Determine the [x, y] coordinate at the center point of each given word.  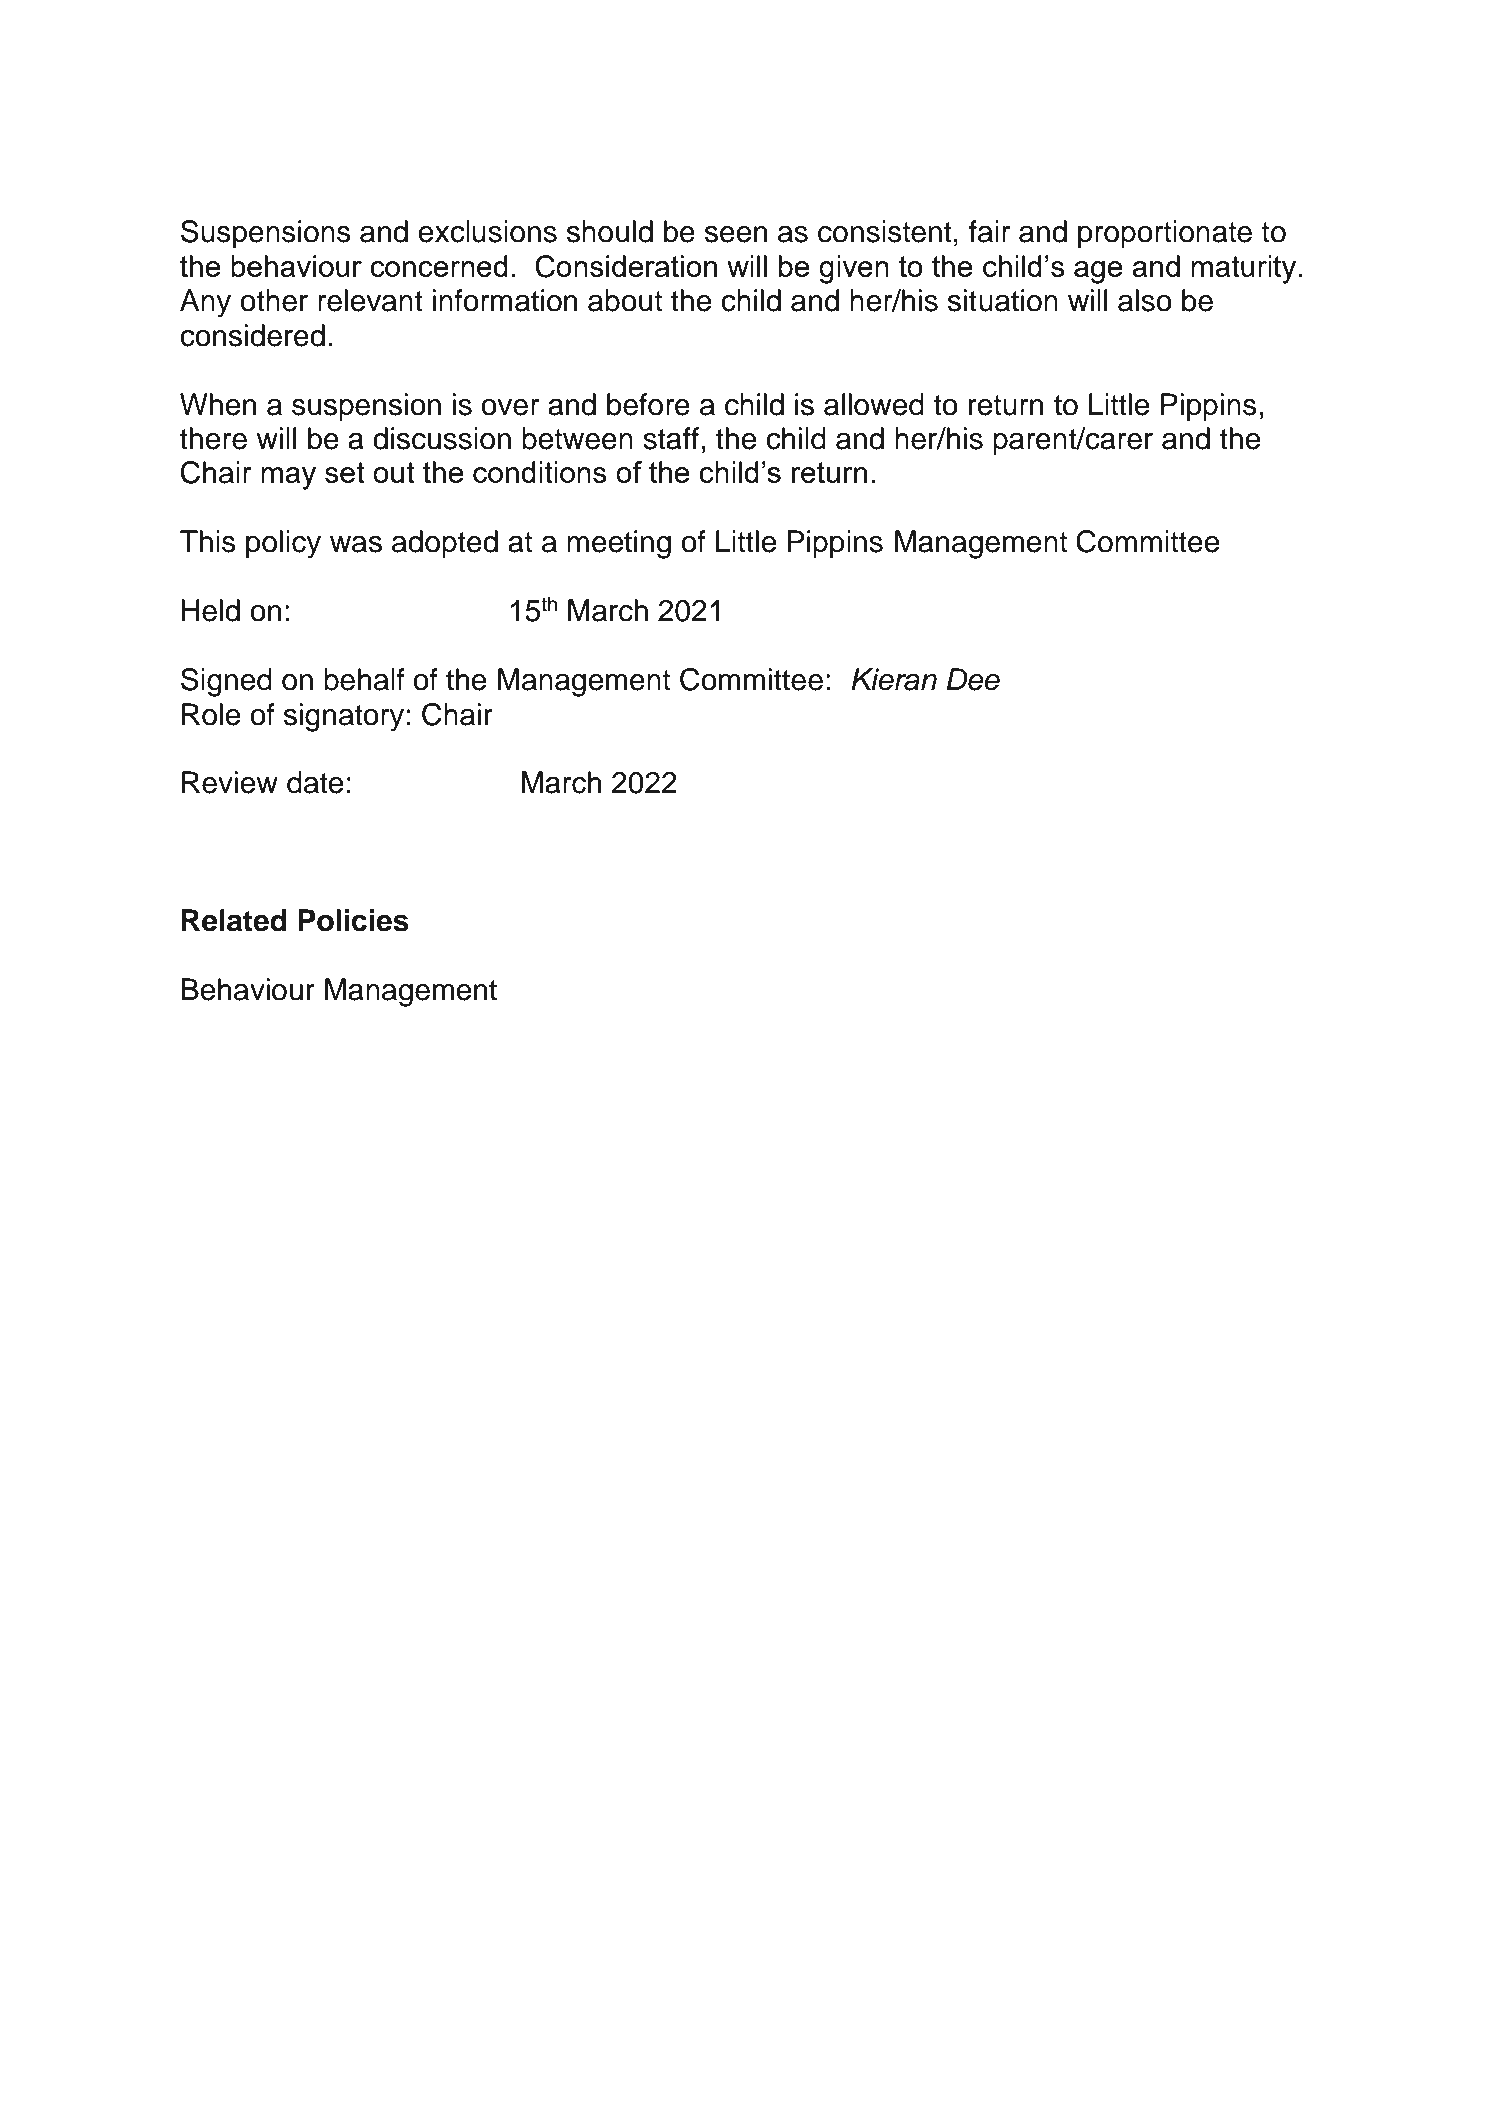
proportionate [1165, 234]
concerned [439, 266]
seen [736, 234]
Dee [973, 679]
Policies [353, 920]
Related [234, 920]
